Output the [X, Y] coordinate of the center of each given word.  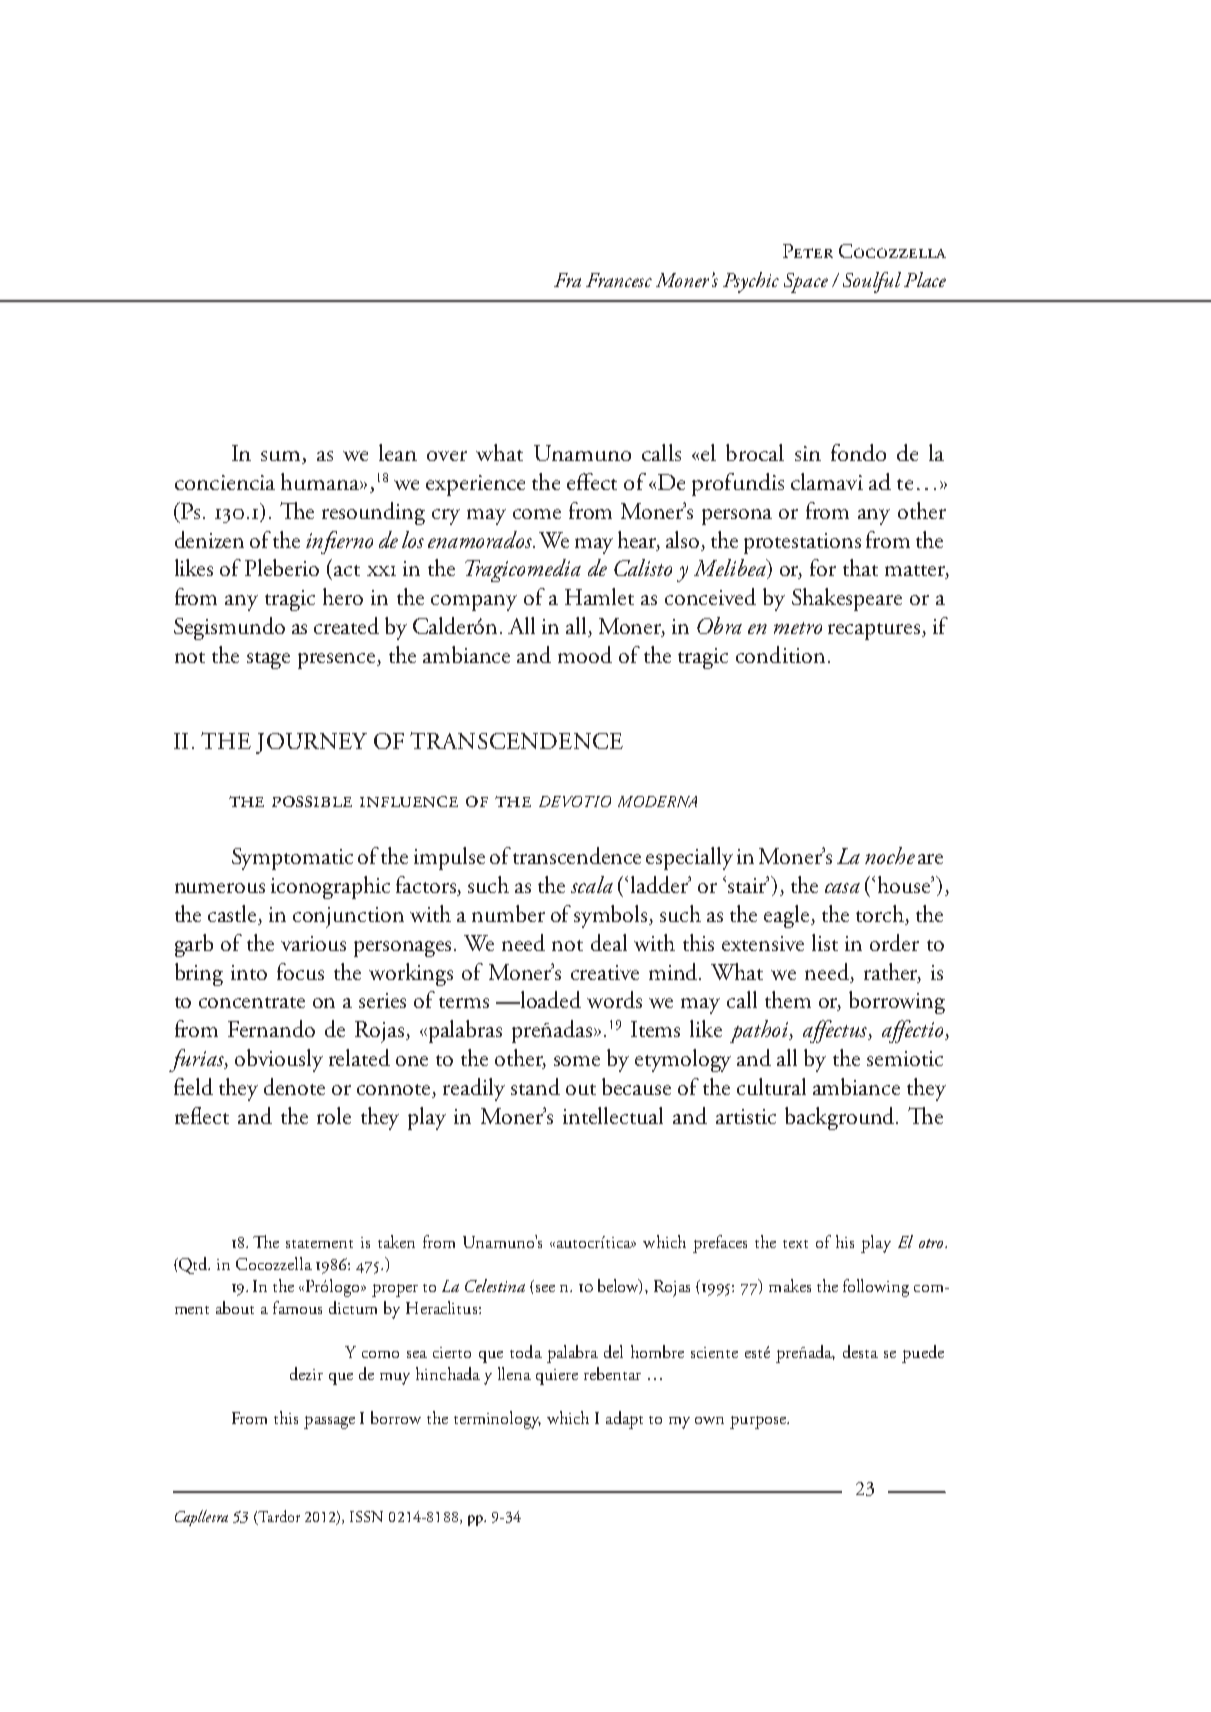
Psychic [751, 282]
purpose [759, 1422]
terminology [497, 1420]
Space [806, 283]
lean [398, 452]
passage [329, 1422]
